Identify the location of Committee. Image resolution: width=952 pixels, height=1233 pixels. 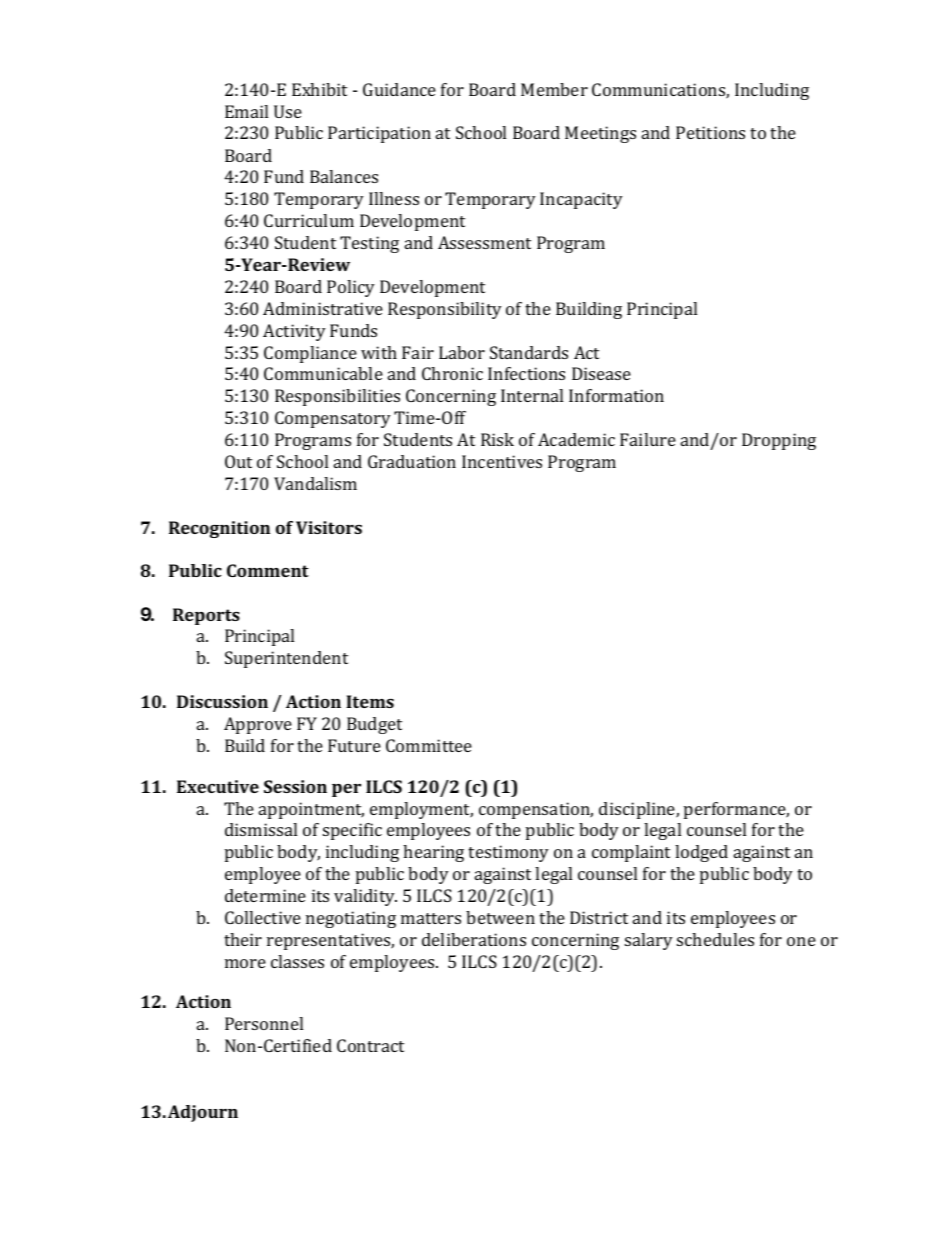
(429, 745).
